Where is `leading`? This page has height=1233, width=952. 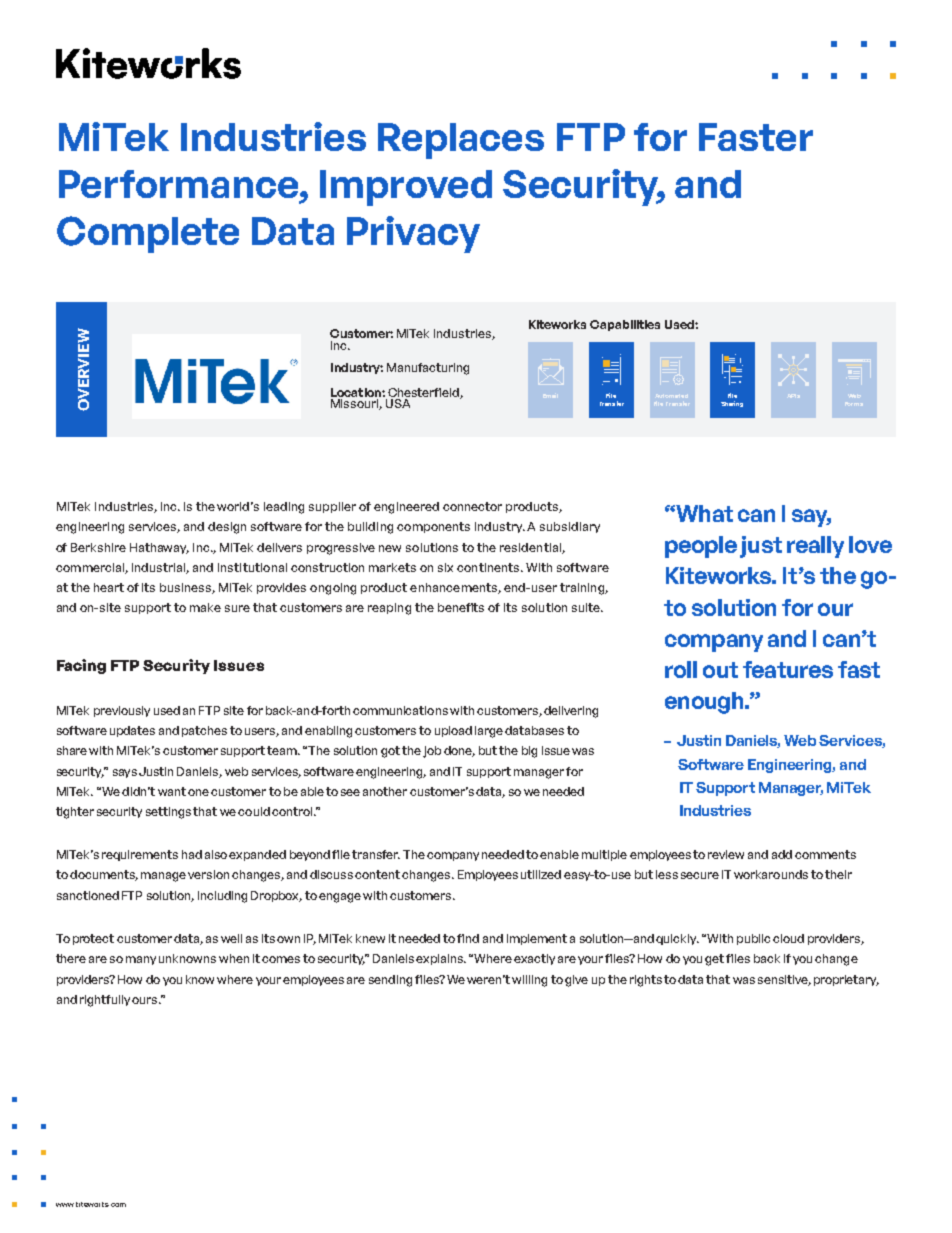
leading is located at coordinates (284, 508).
